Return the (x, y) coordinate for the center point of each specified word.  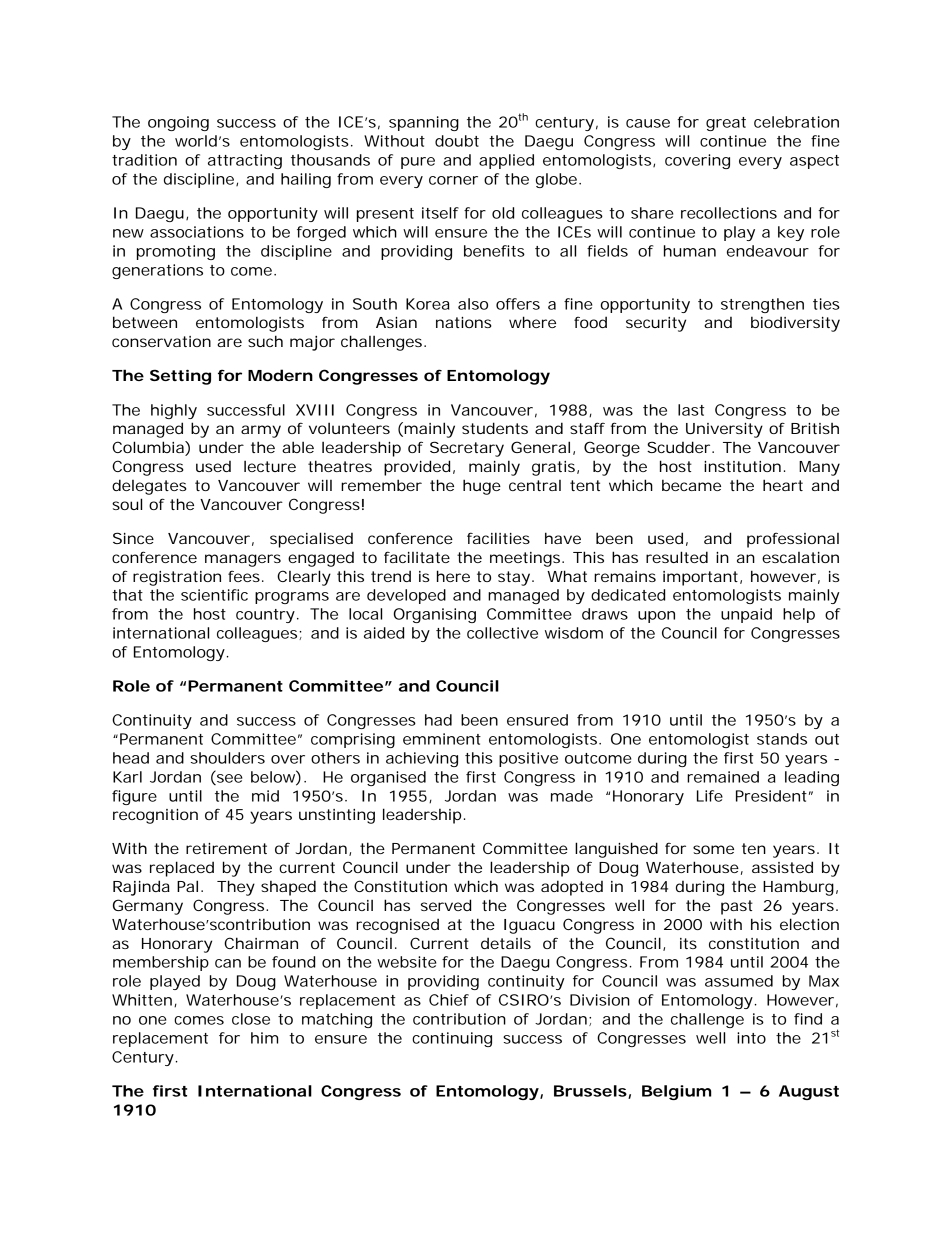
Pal (187, 886)
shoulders (227, 758)
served (446, 905)
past (737, 907)
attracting (245, 161)
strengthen (762, 305)
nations (464, 322)
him (264, 1038)
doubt (457, 141)
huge (482, 487)
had (438, 720)
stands (782, 739)
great (726, 124)
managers (243, 560)
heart (783, 485)
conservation (161, 341)
